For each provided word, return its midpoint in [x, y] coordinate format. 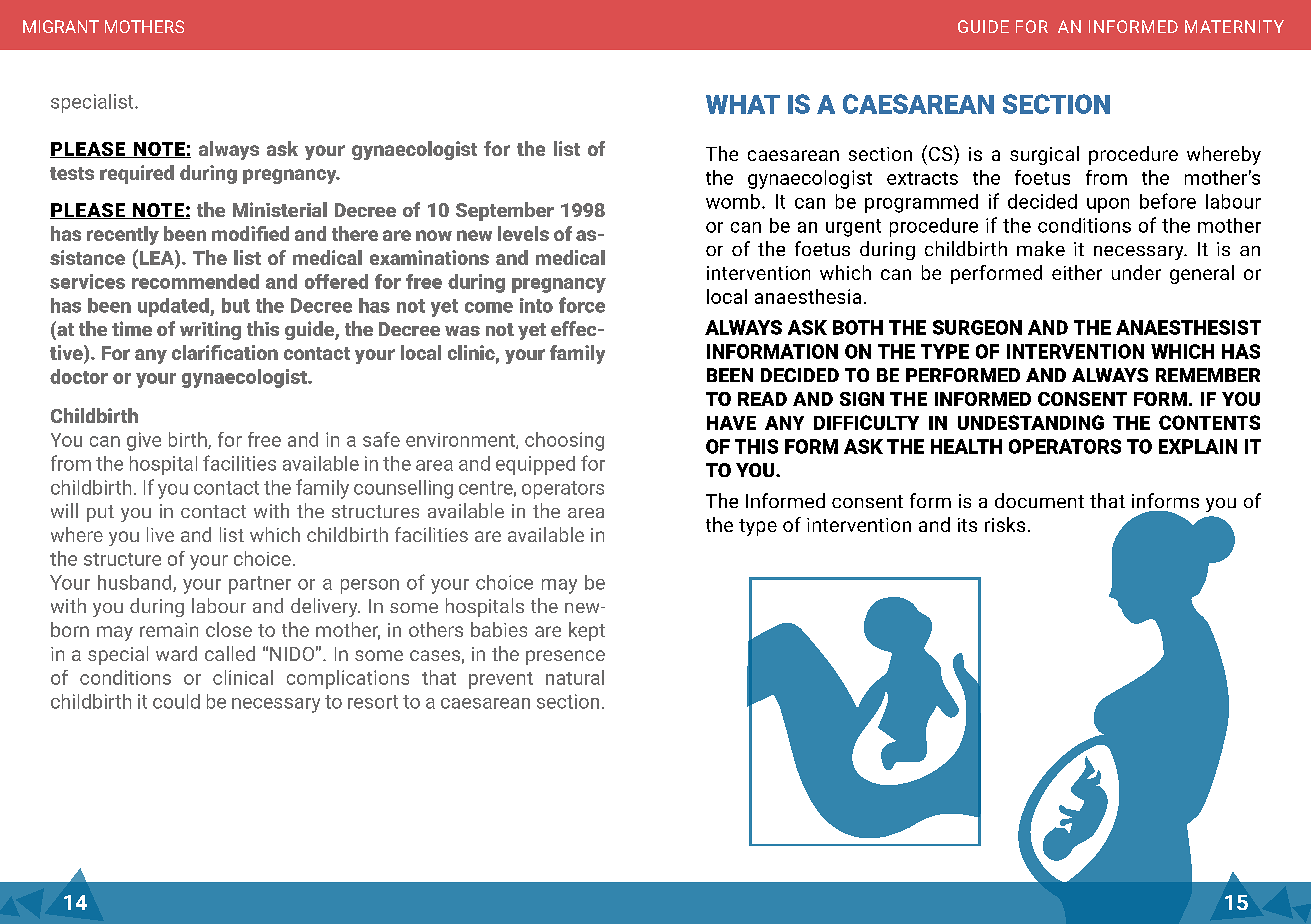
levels [523, 233]
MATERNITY [1234, 26]
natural [575, 677]
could [176, 701]
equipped [535, 465]
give [144, 441]
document [1039, 500]
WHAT [743, 104]
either [1077, 272]
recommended [195, 281]
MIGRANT [61, 26]
